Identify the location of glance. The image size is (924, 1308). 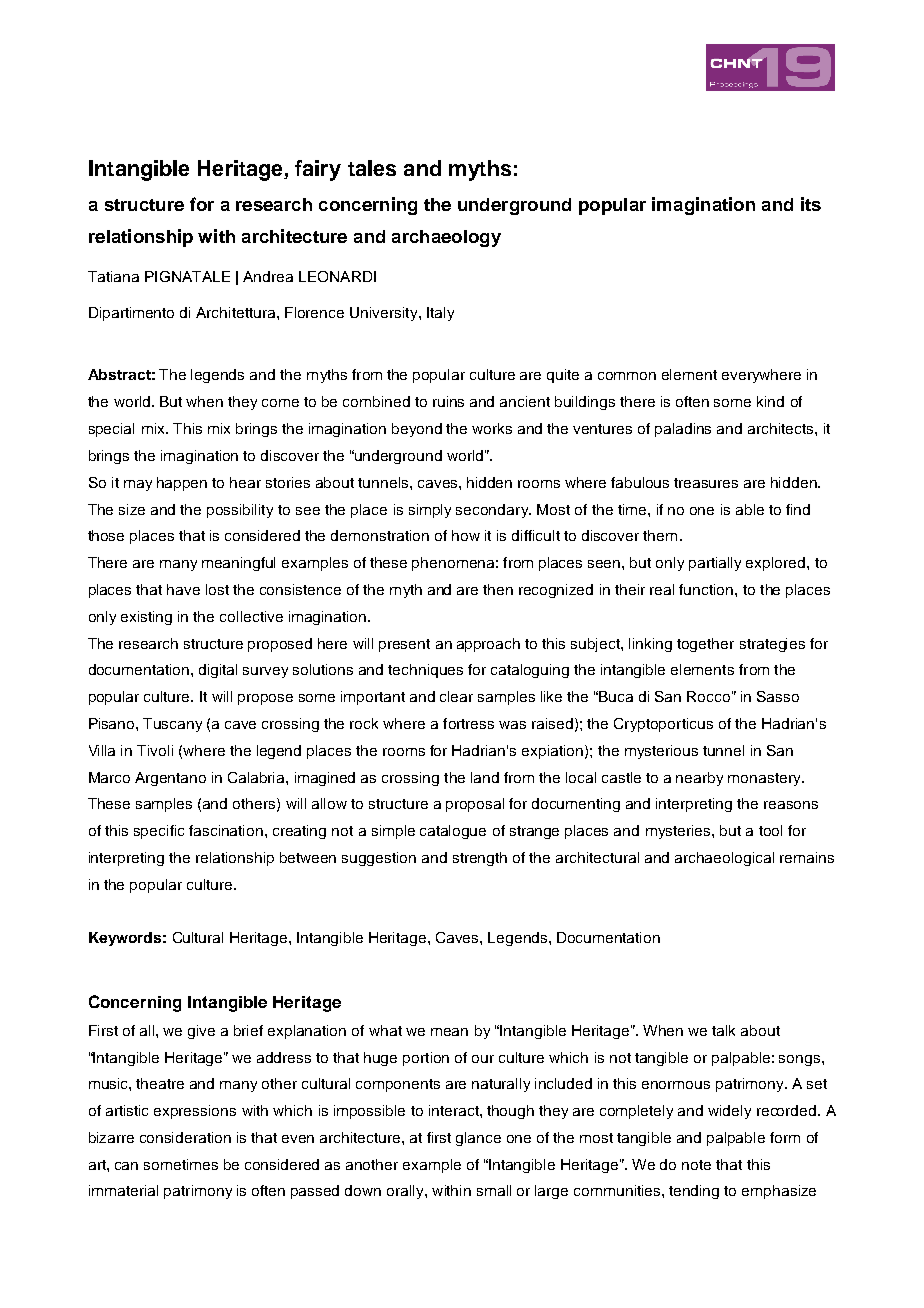
(478, 1139).
